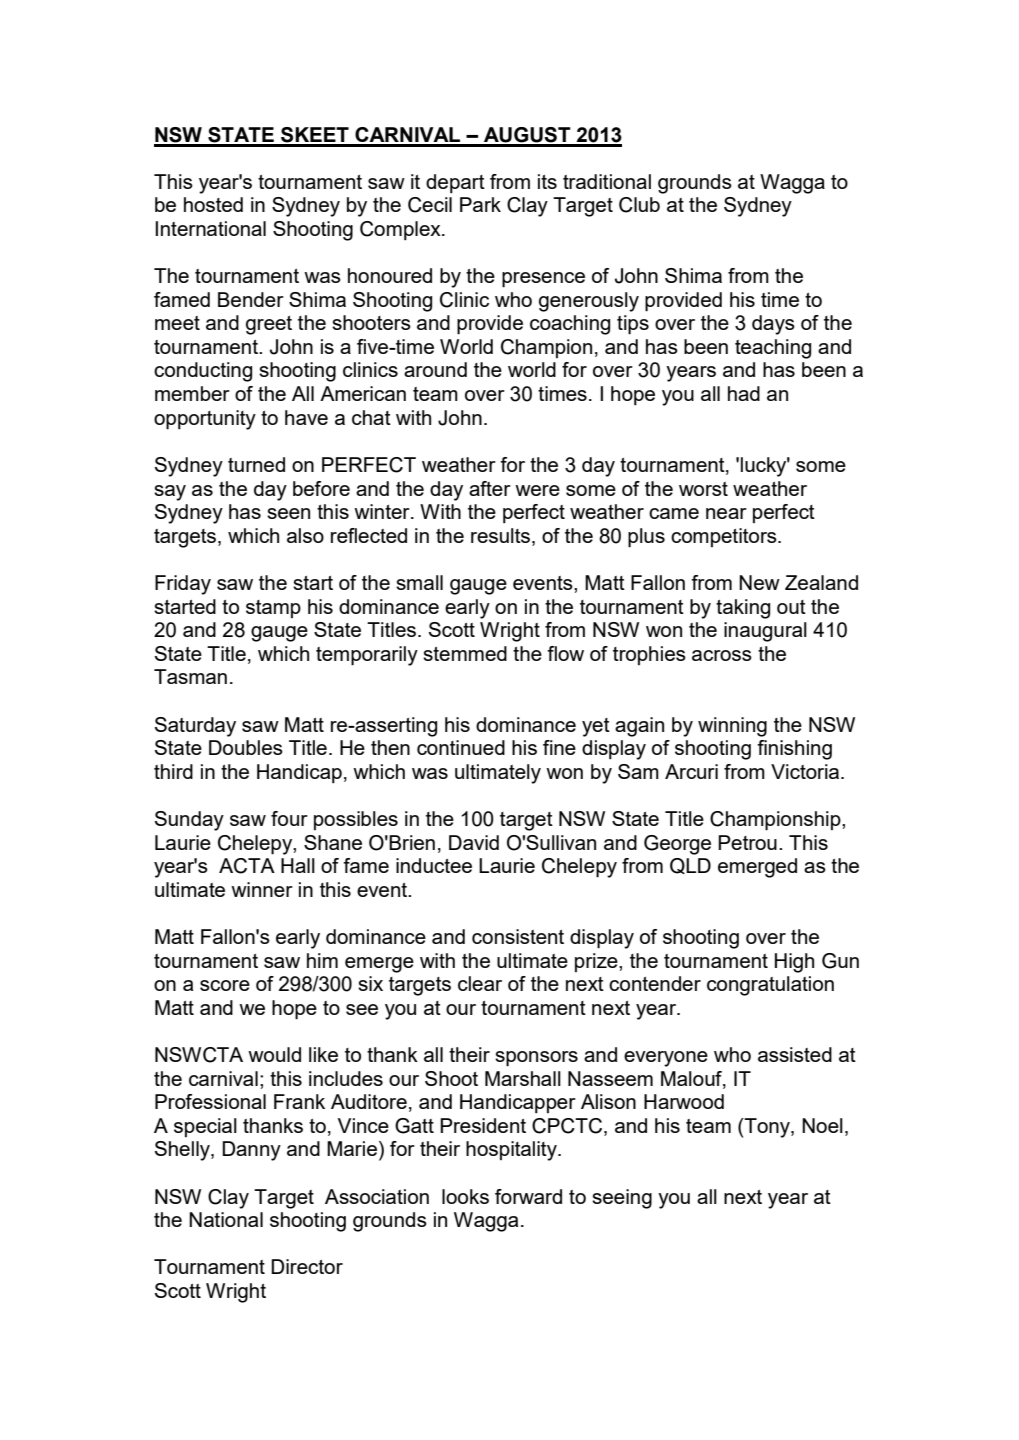  What do you see at coordinates (770, 986) in the document?
I see `congratulation` at bounding box center [770, 986].
